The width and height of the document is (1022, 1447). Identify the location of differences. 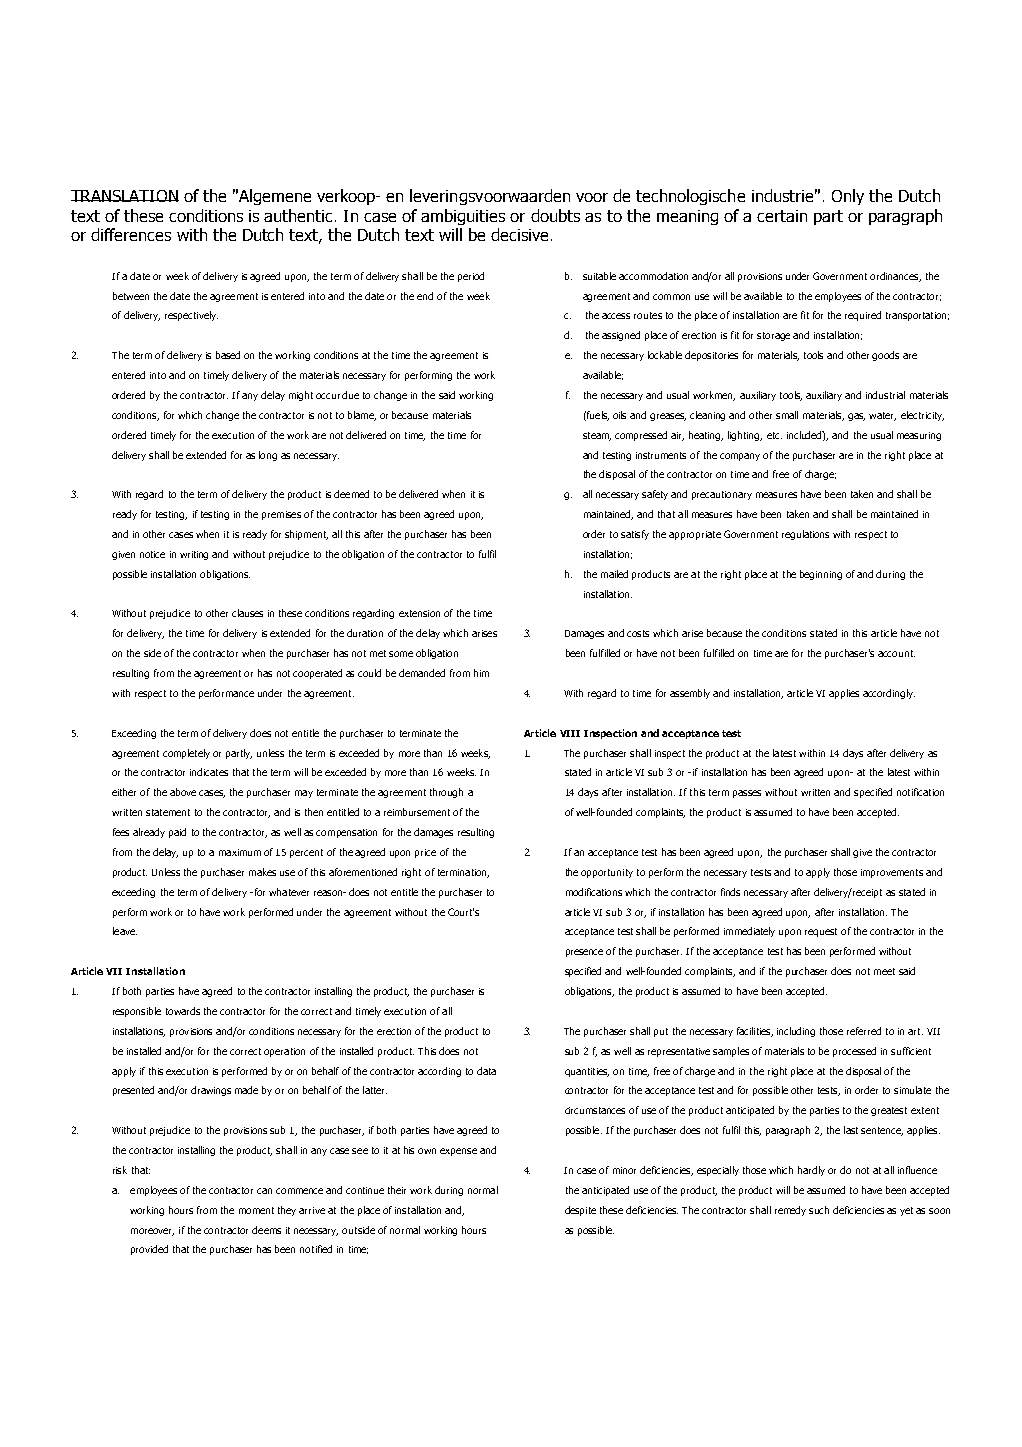
(131, 234).
